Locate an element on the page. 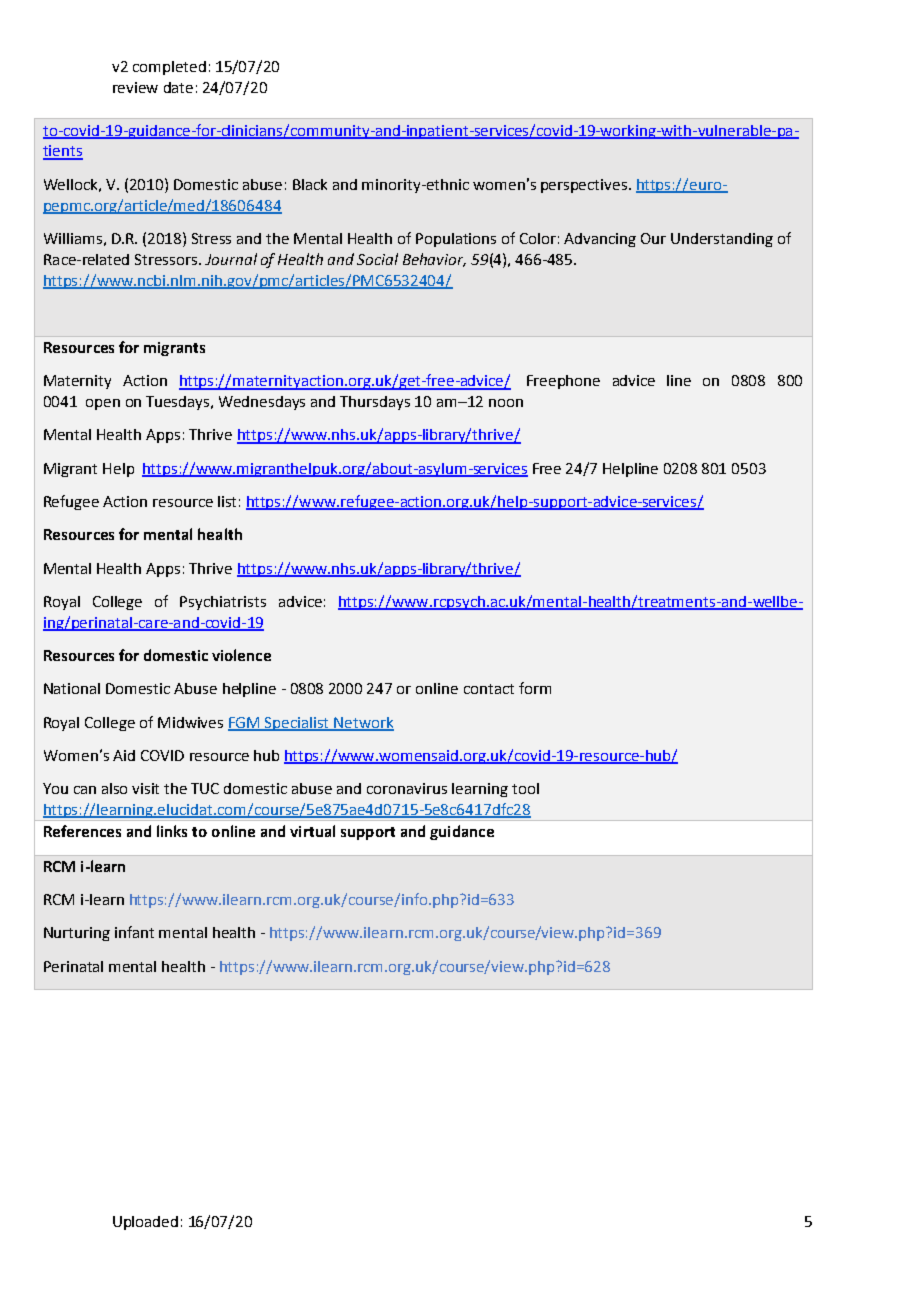 The height and width of the page is (1308, 924). Uploaded is located at coordinates (145, 1223).
